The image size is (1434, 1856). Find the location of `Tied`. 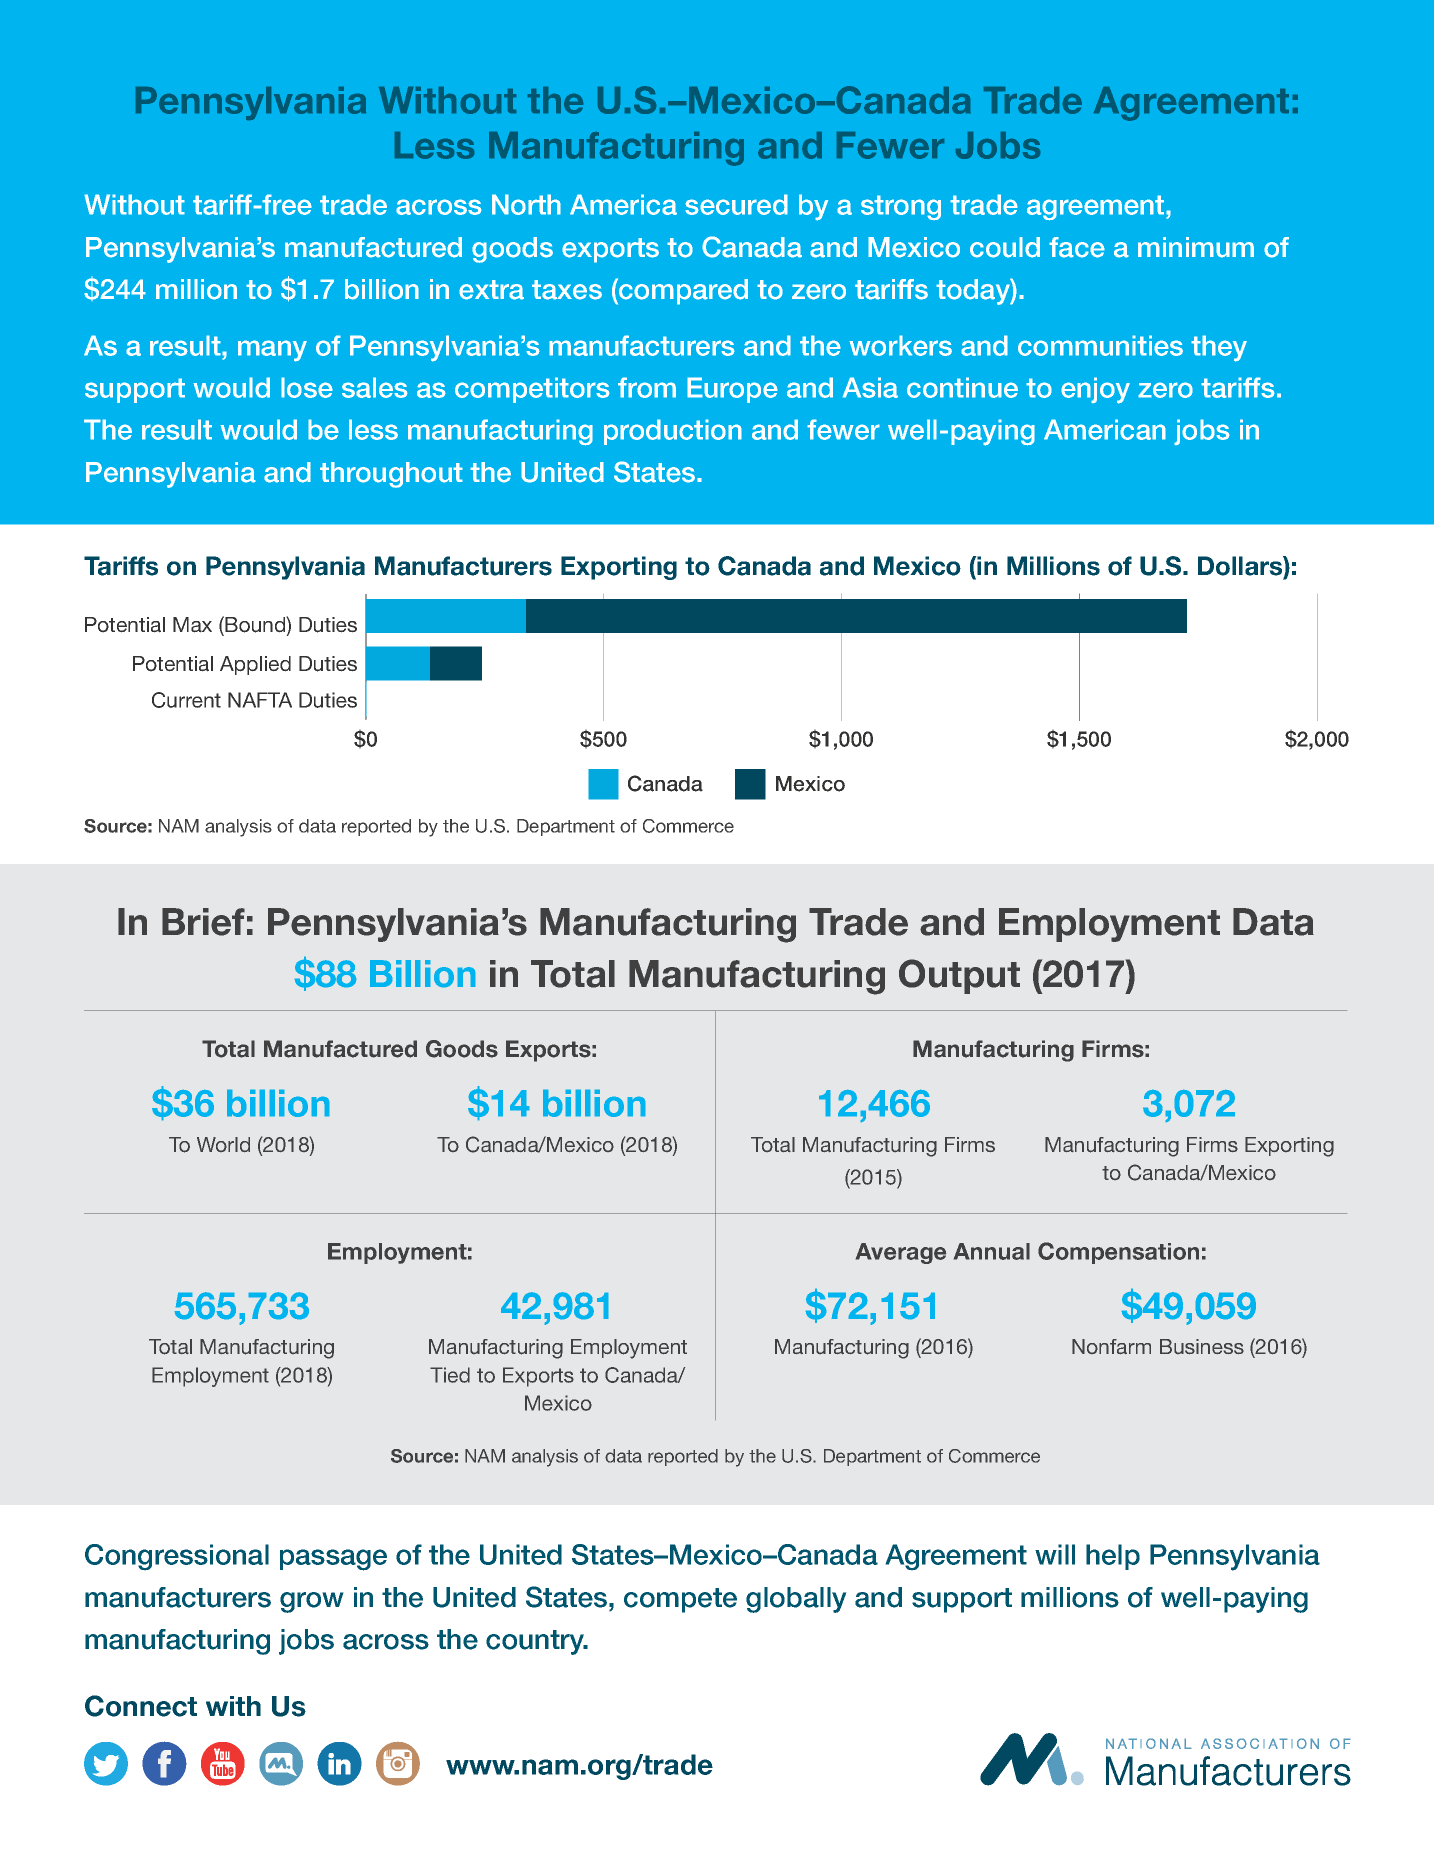

Tied is located at coordinates (450, 1375).
